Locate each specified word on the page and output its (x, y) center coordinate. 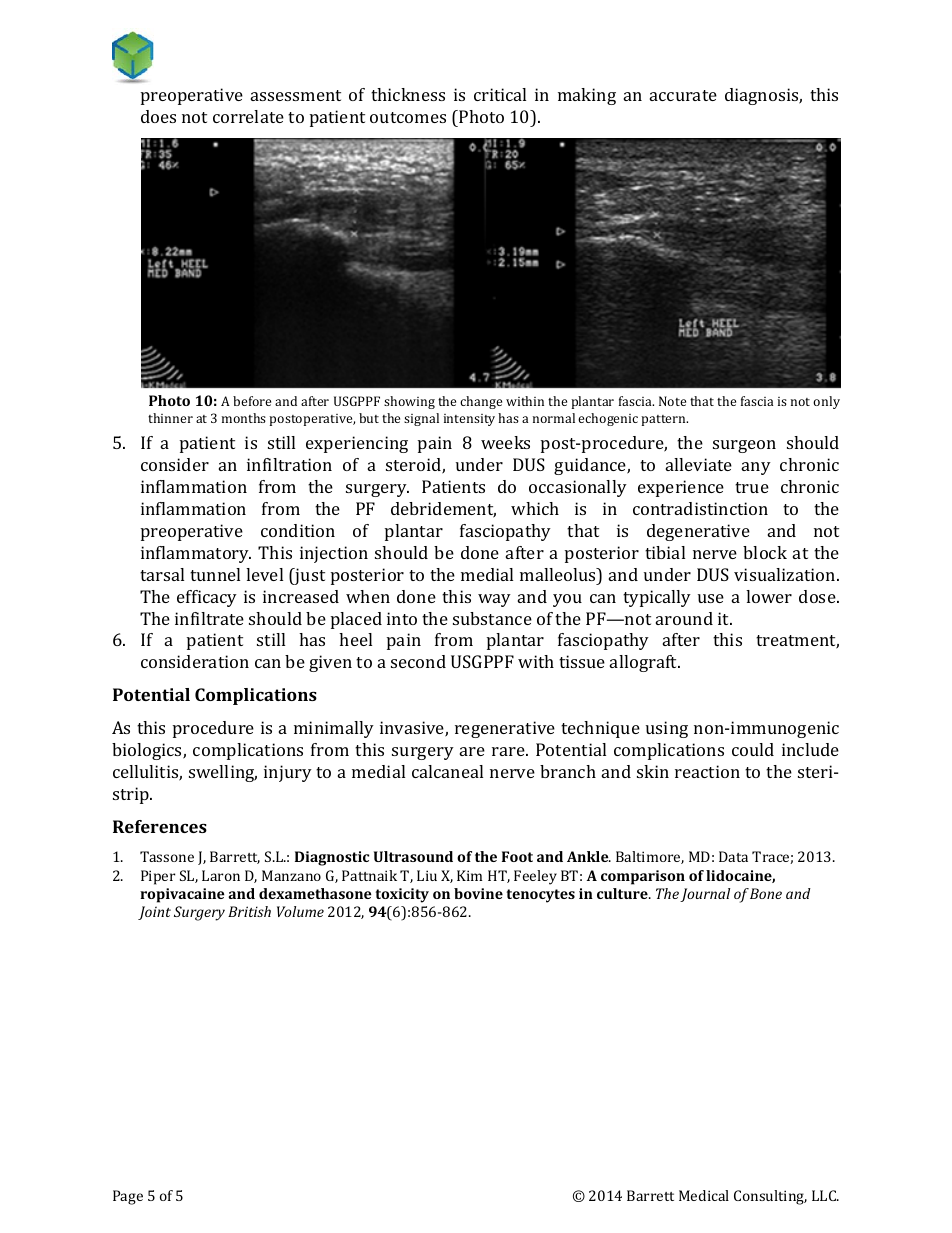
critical (500, 94)
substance (492, 618)
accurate (683, 95)
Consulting (770, 1197)
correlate (248, 116)
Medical (704, 1195)
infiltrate (209, 618)
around (684, 618)
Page (128, 1197)
